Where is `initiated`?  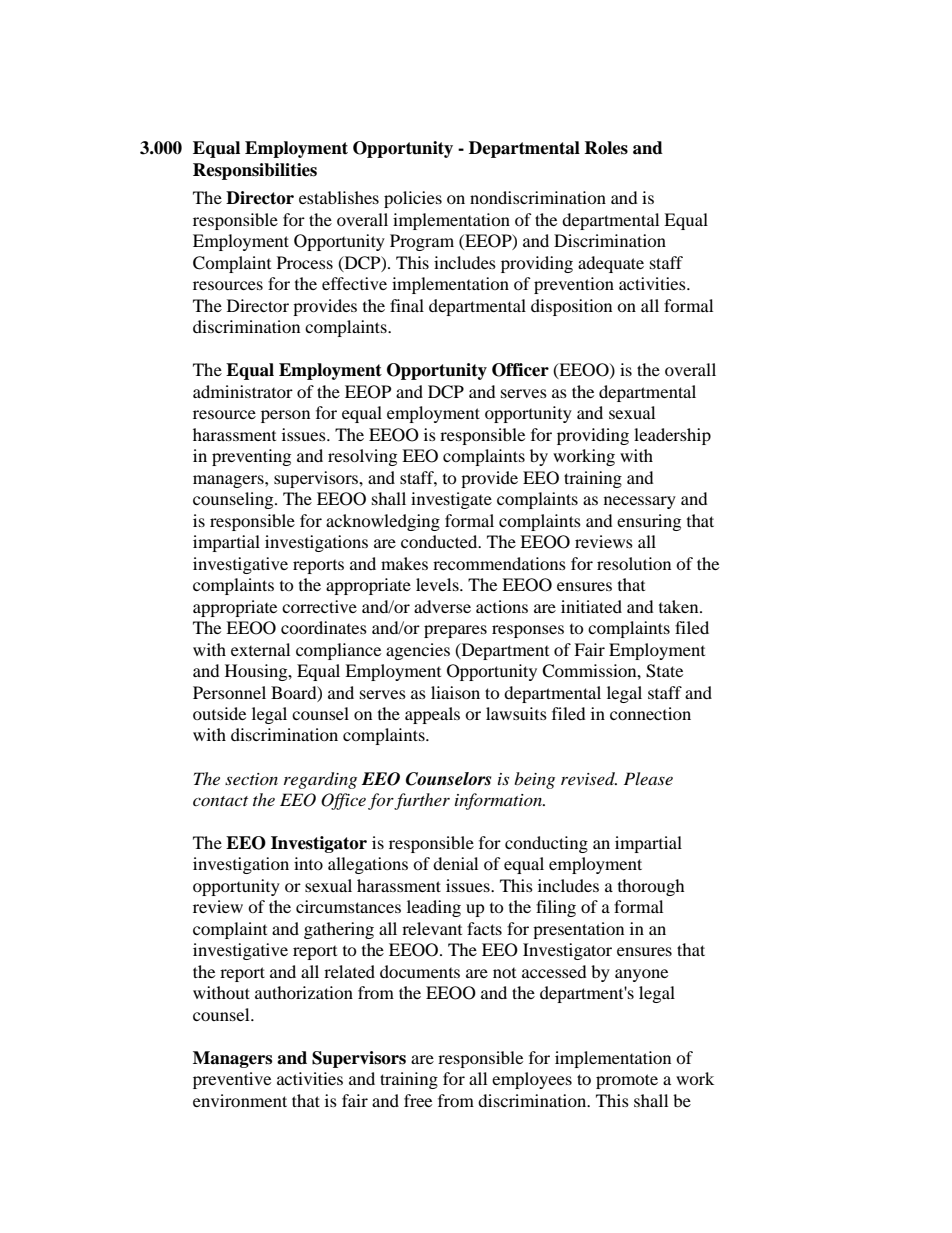
initiated is located at coordinates (591, 606).
